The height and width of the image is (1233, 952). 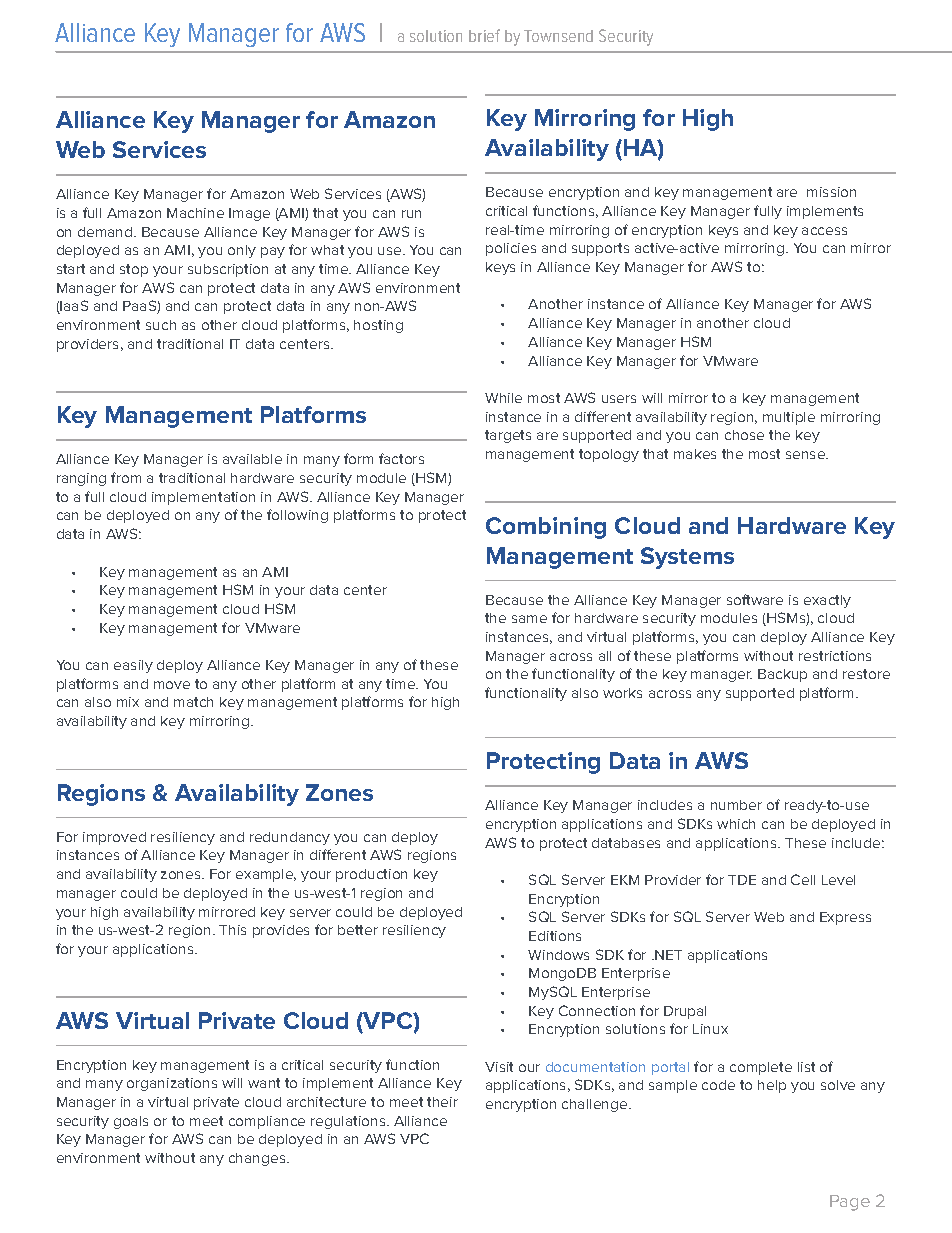 I want to click on mission, so click(x=831, y=192).
